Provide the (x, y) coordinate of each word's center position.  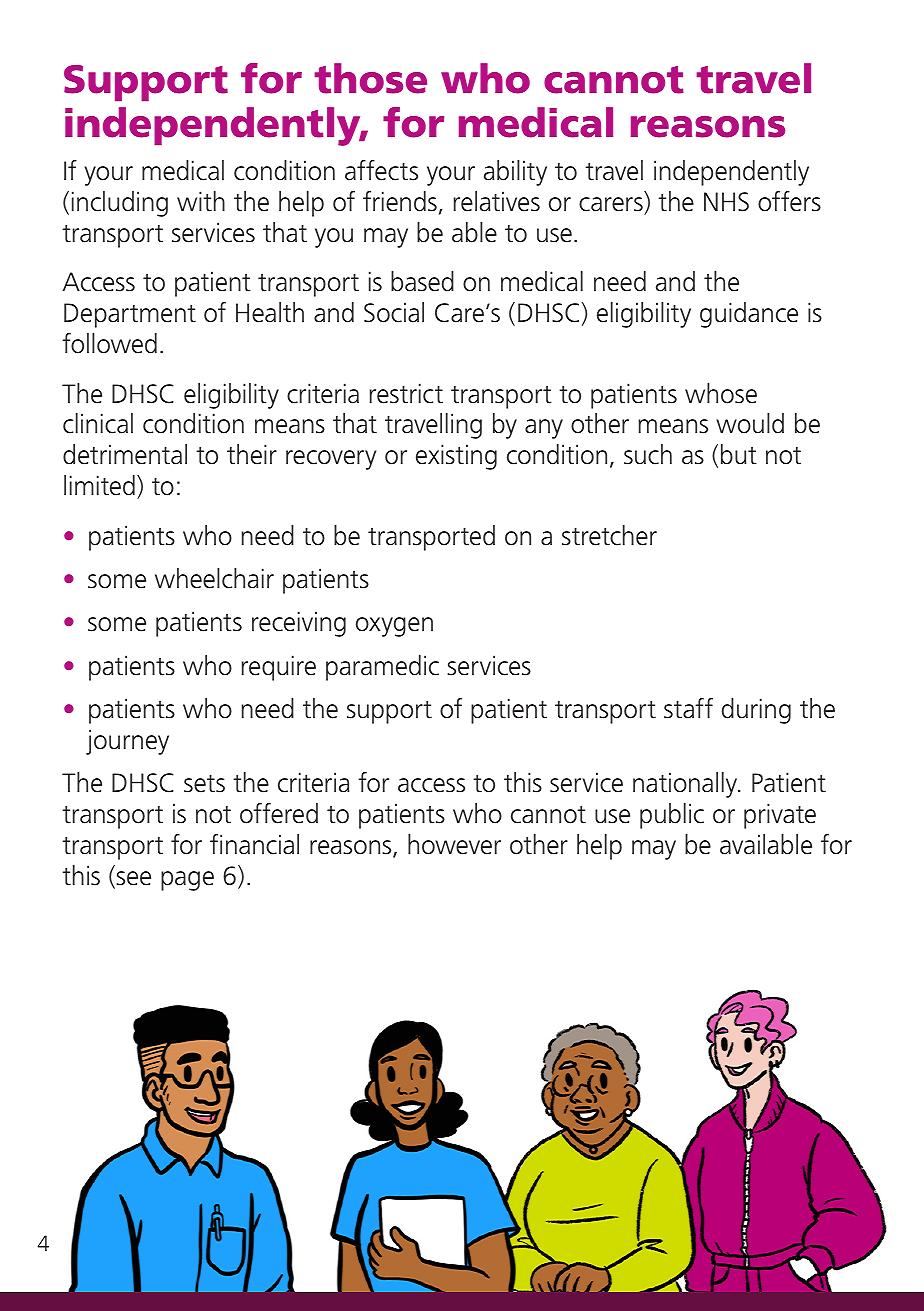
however (454, 844)
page (187, 881)
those (370, 78)
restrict (406, 393)
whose (721, 393)
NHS (726, 202)
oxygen (394, 627)
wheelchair (214, 578)
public (672, 816)
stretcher (609, 535)
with (201, 201)
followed (109, 343)
